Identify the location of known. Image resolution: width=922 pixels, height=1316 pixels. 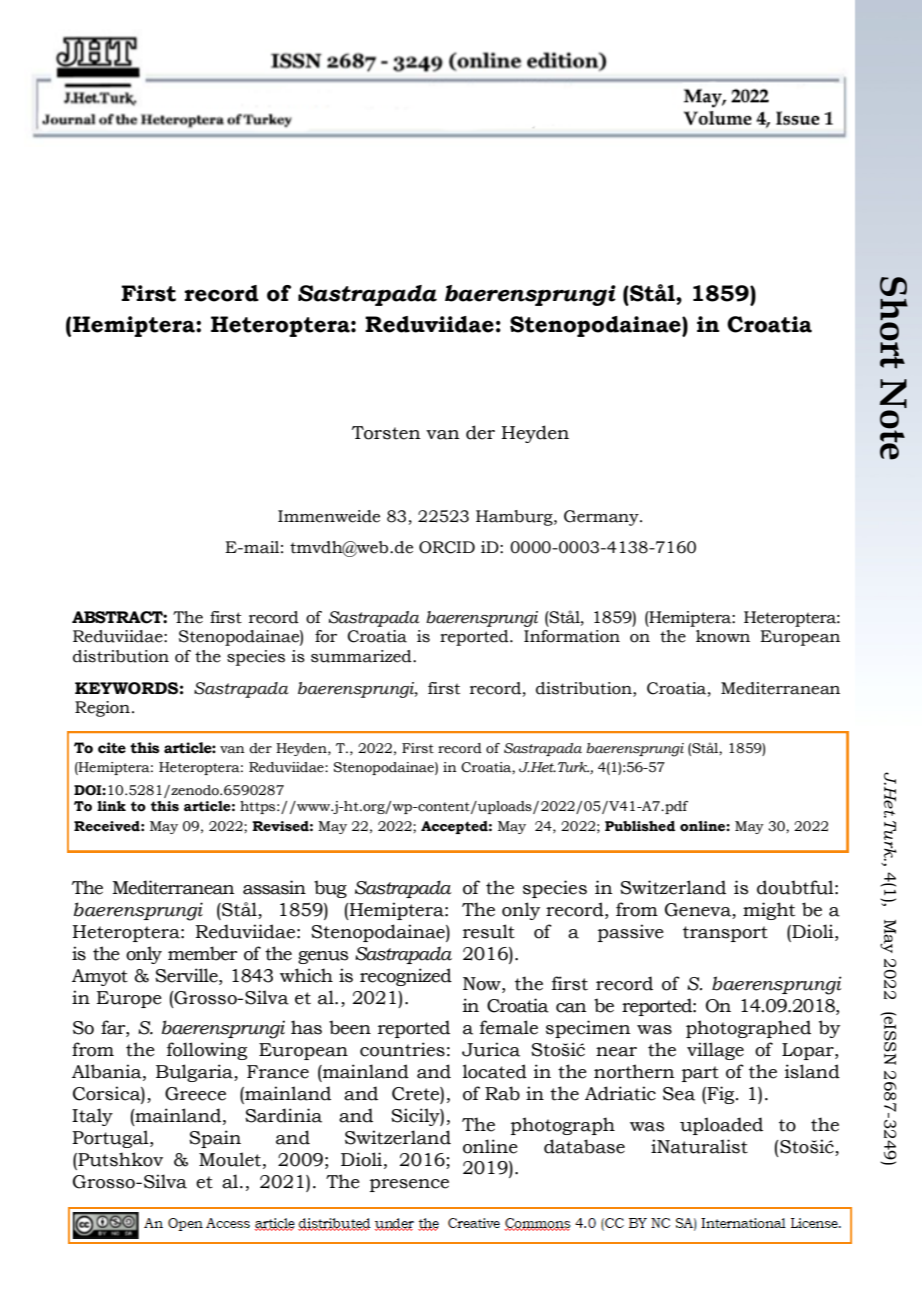
(723, 636).
